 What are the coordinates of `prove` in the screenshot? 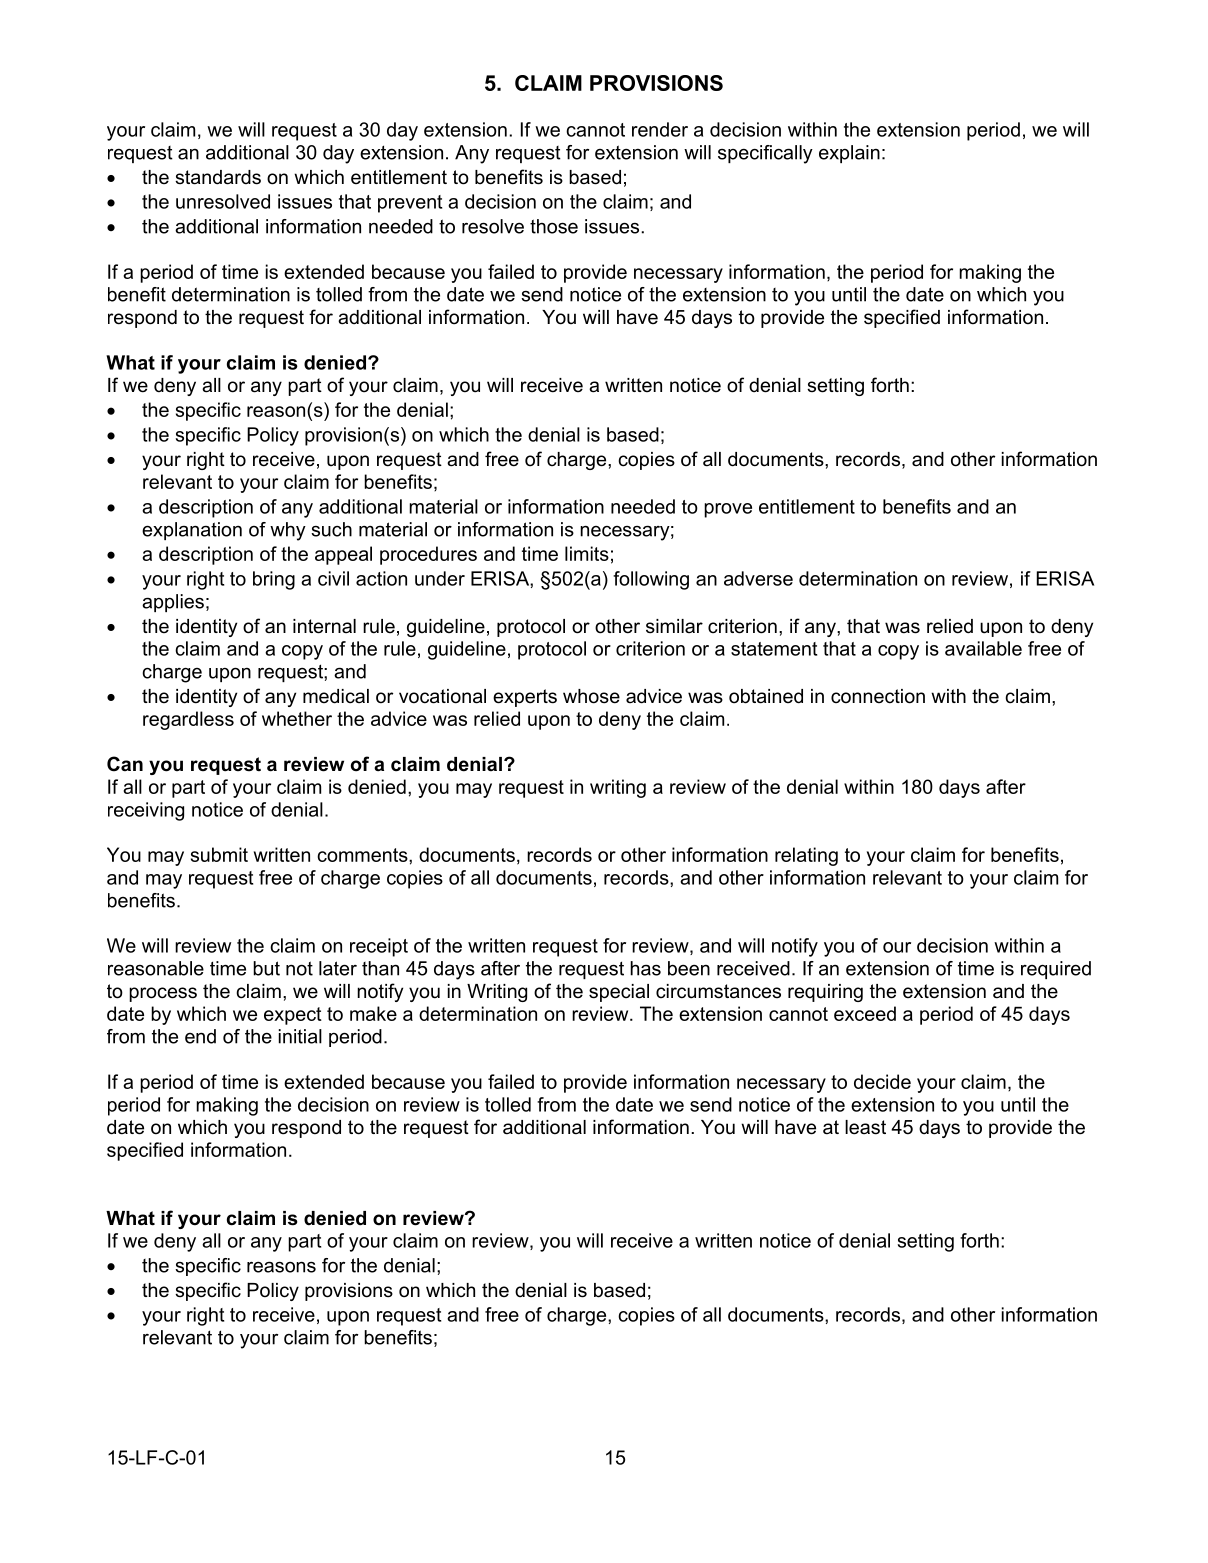 It's located at (728, 510).
